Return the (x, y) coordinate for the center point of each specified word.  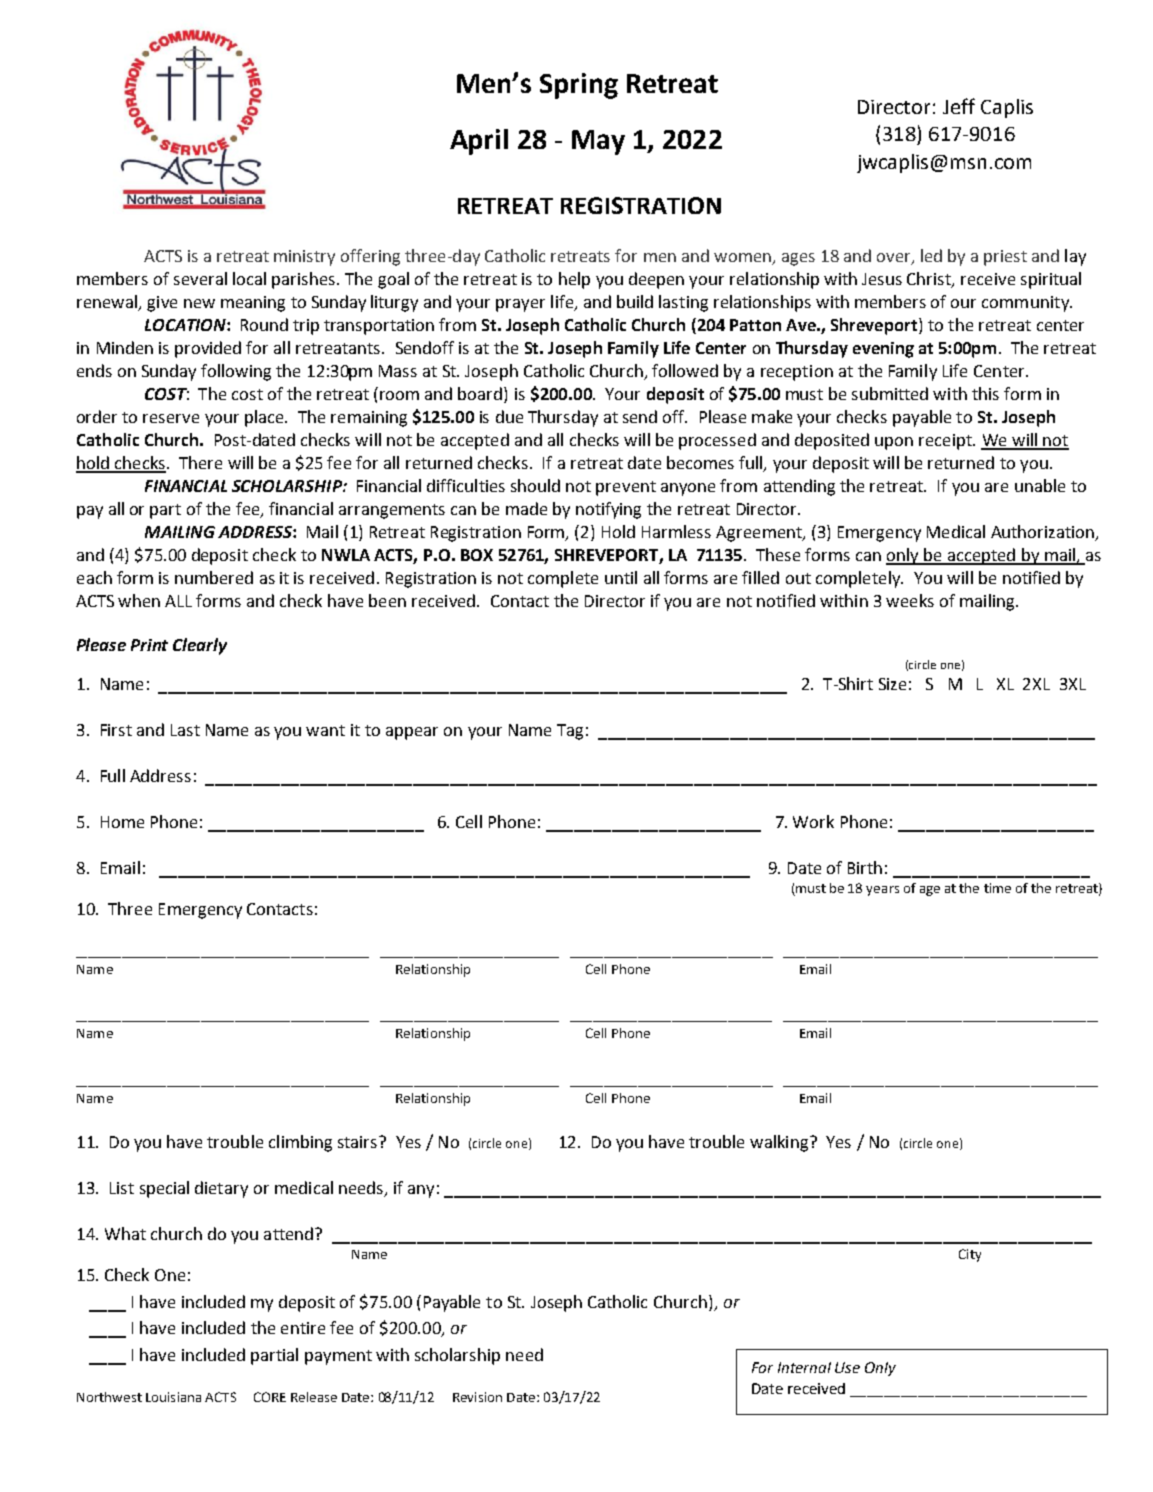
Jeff (959, 106)
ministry (304, 258)
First (116, 730)
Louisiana (173, 1397)
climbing (300, 1143)
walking (779, 1143)
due (509, 416)
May (598, 142)
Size (892, 684)
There (200, 462)
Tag (570, 732)
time (997, 888)
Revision (477, 1397)
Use (847, 1367)
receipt (946, 442)
